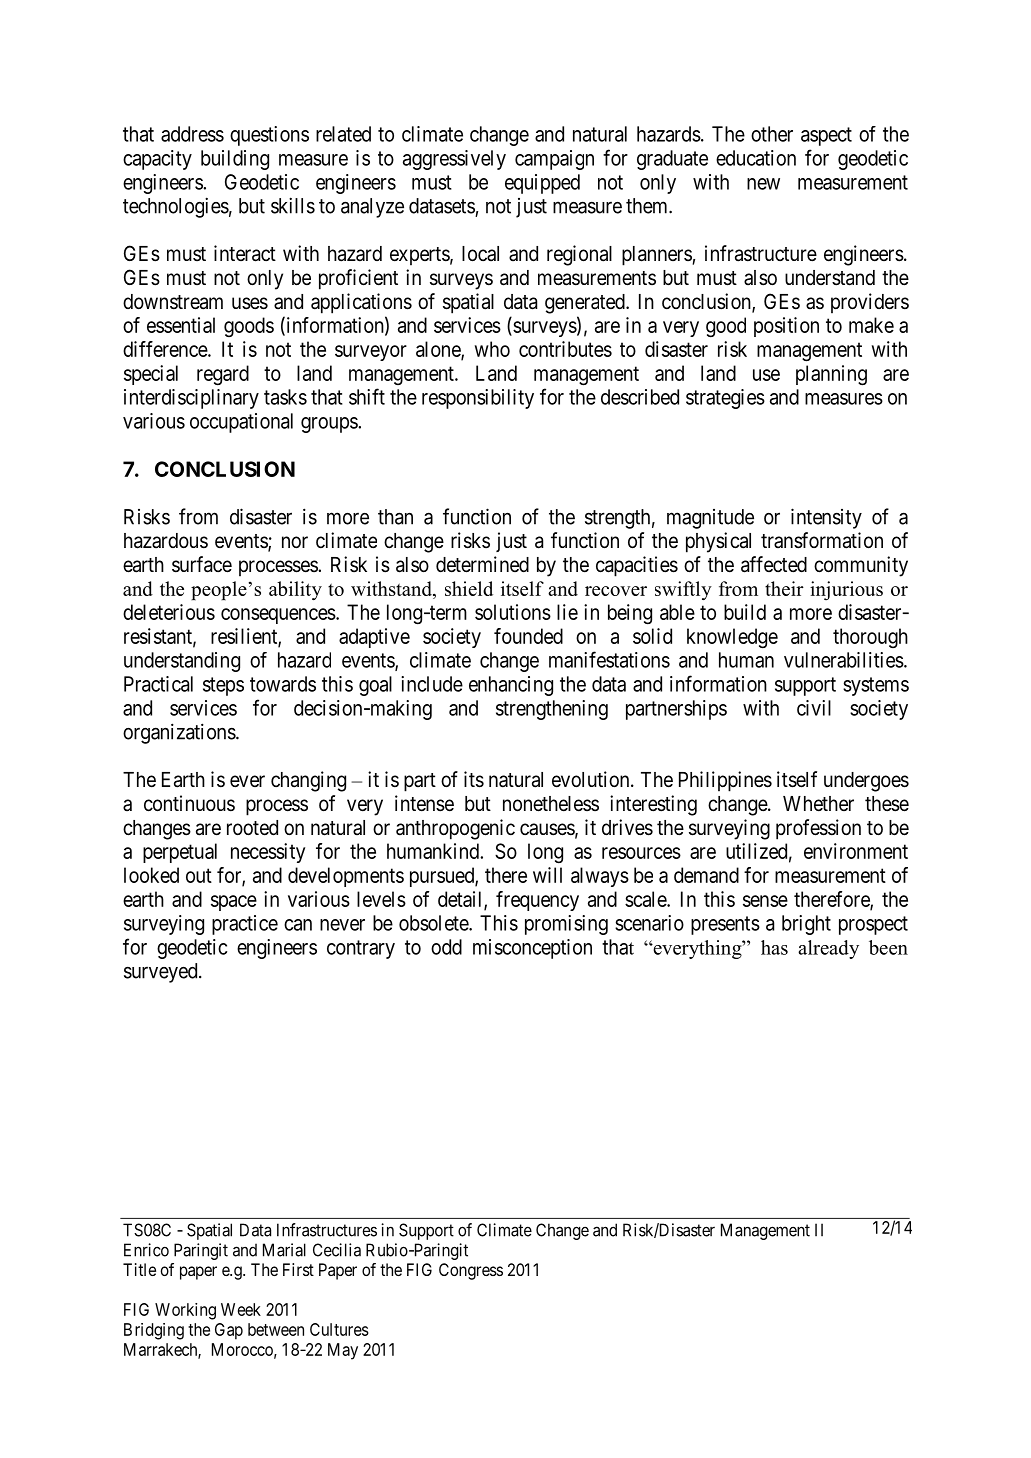  I want to click on transformation, so click(822, 540).
